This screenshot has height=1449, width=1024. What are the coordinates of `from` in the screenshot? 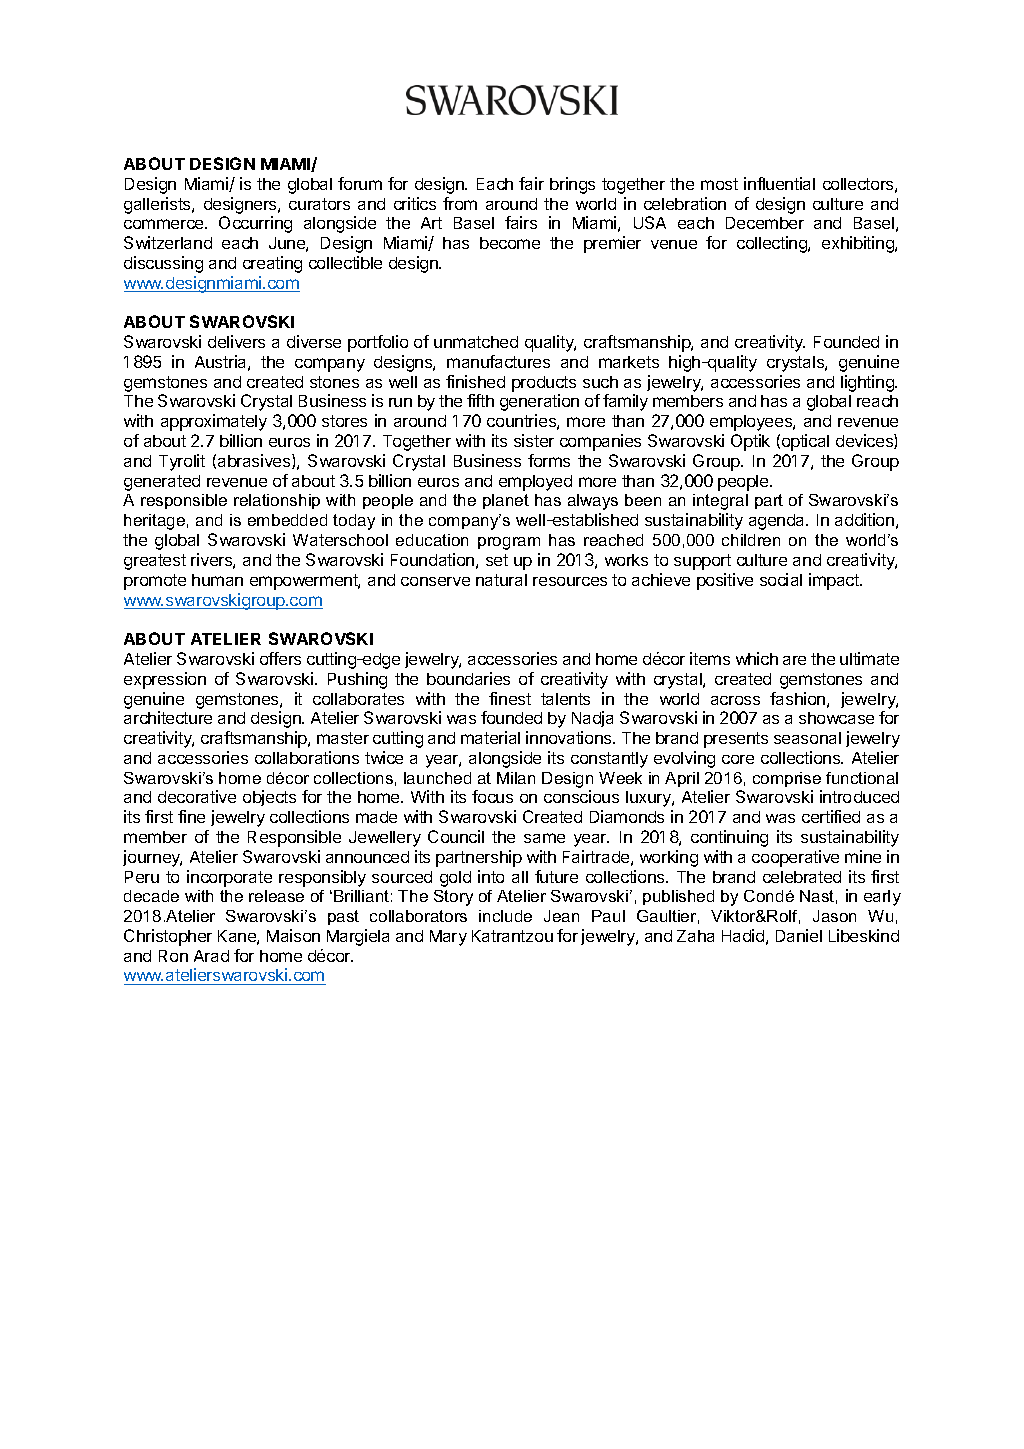 It's located at (460, 203).
